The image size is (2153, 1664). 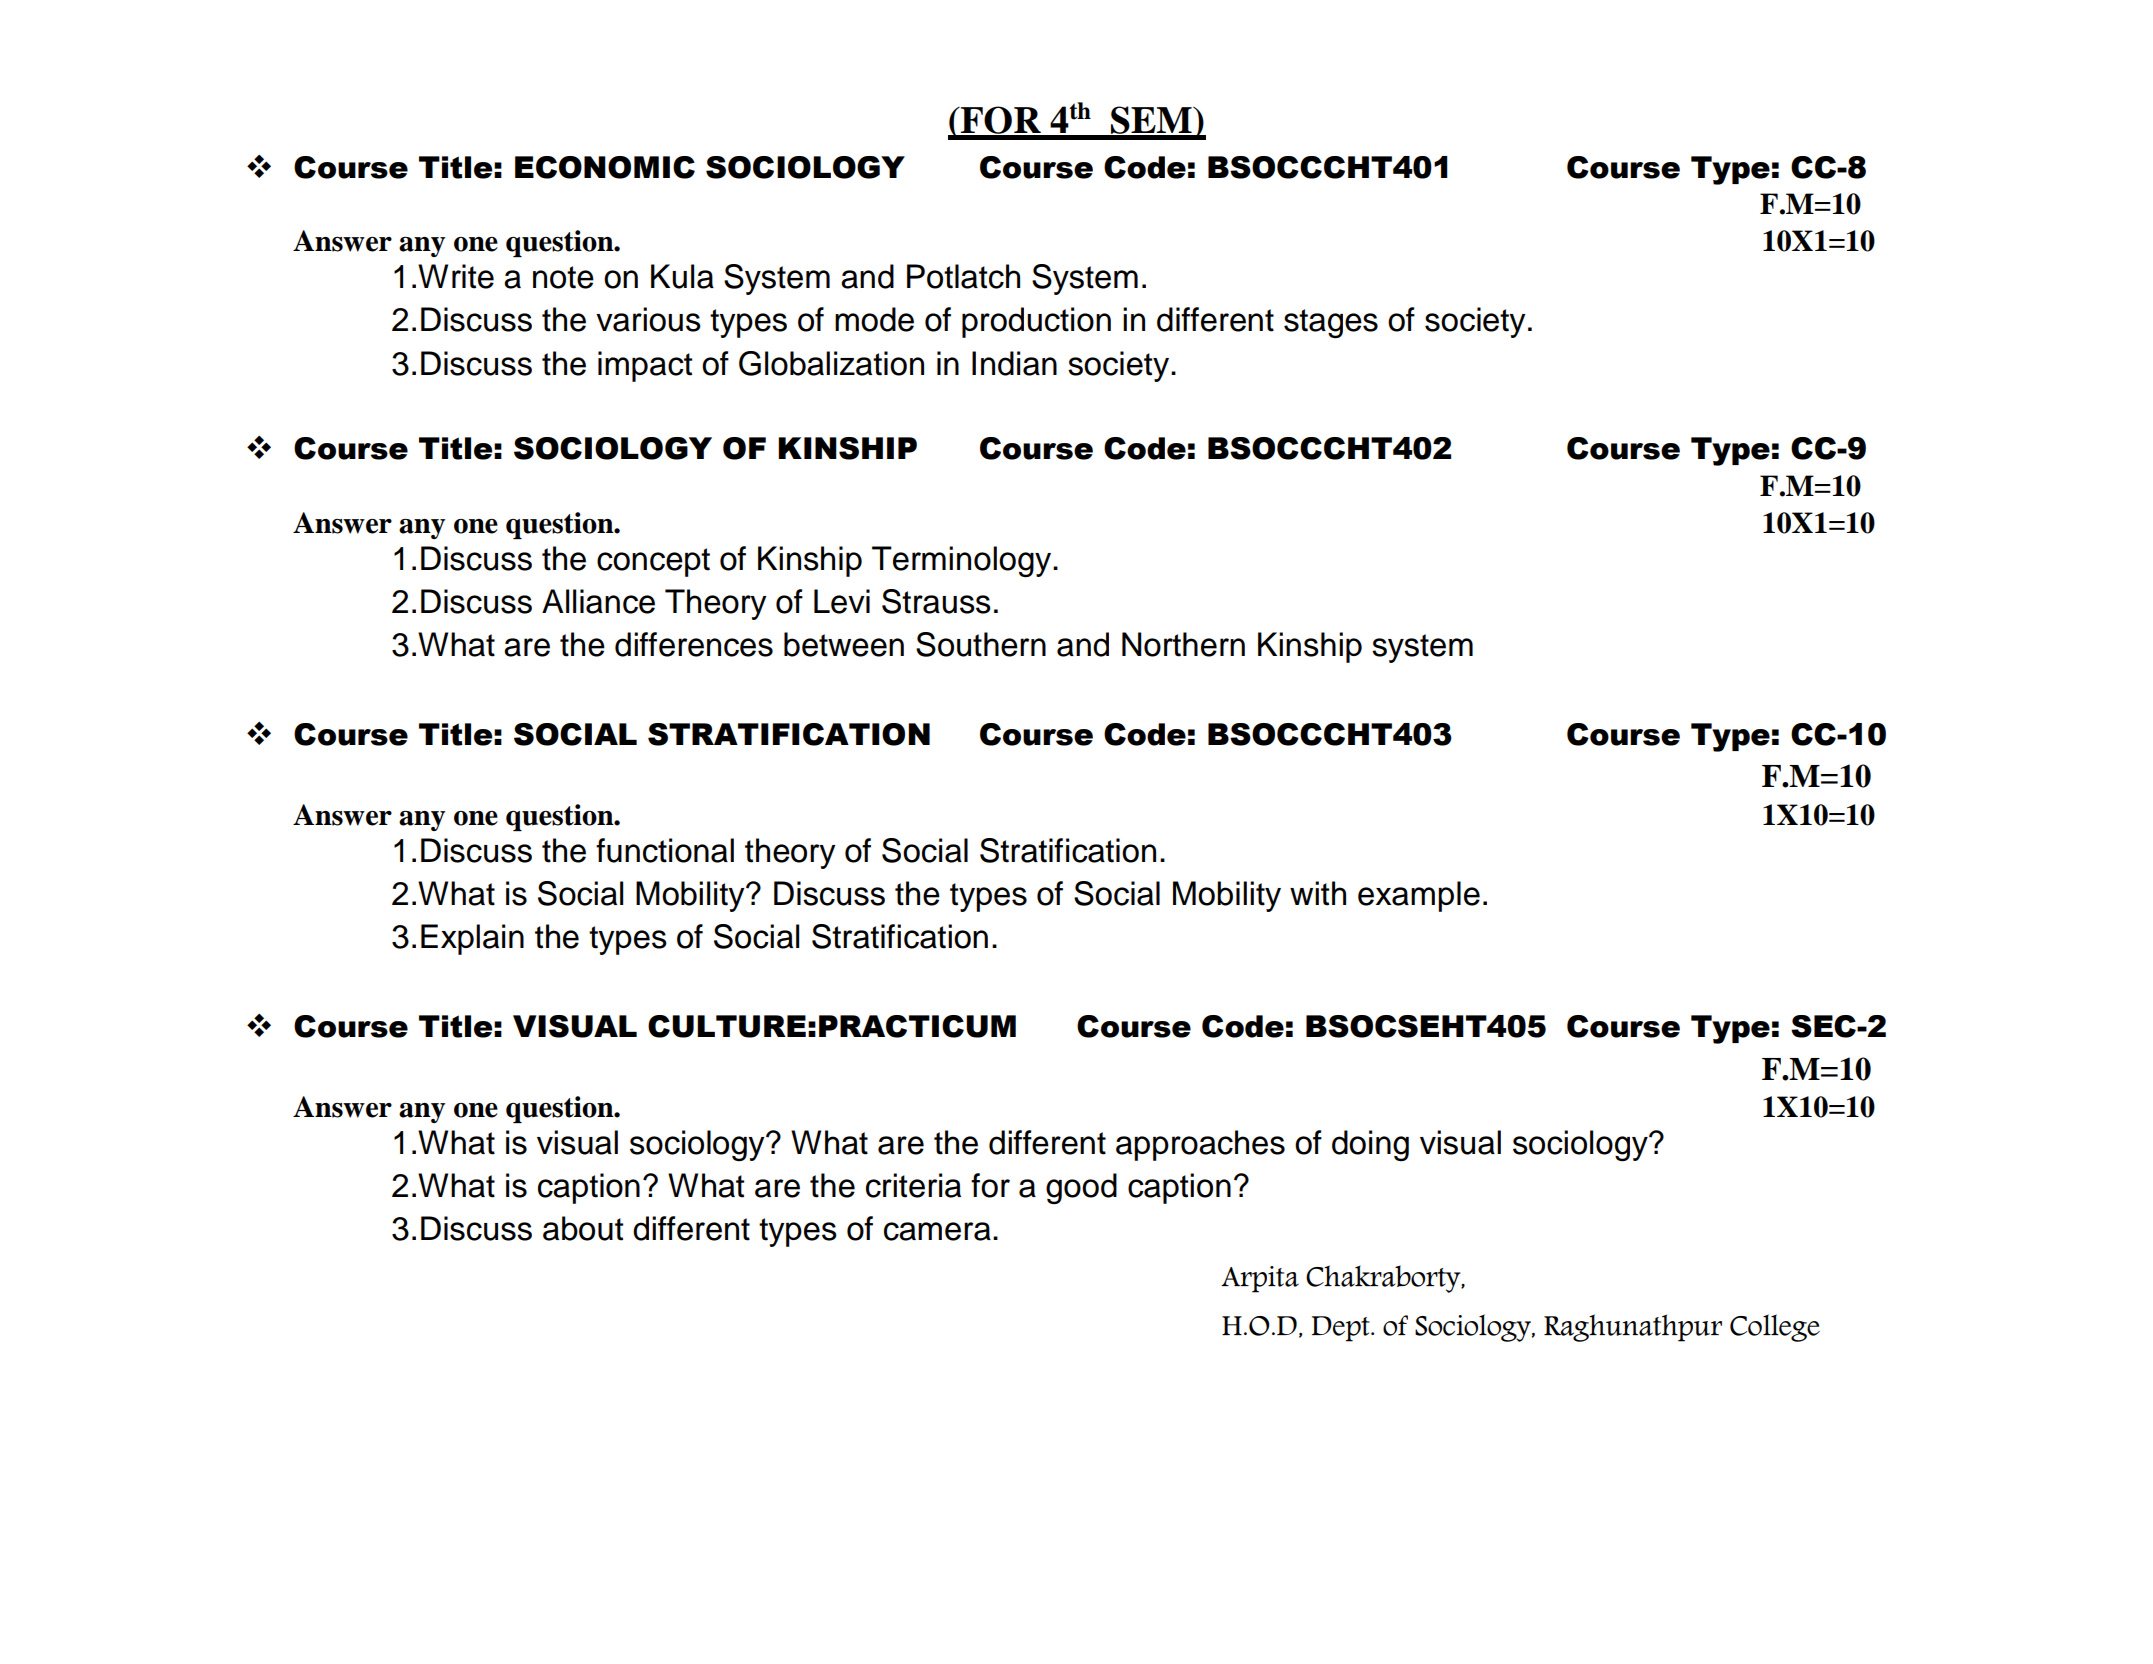 What do you see at coordinates (1775, 1328) in the screenshot?
I see `College` at bounding box center [1775, 1328].
